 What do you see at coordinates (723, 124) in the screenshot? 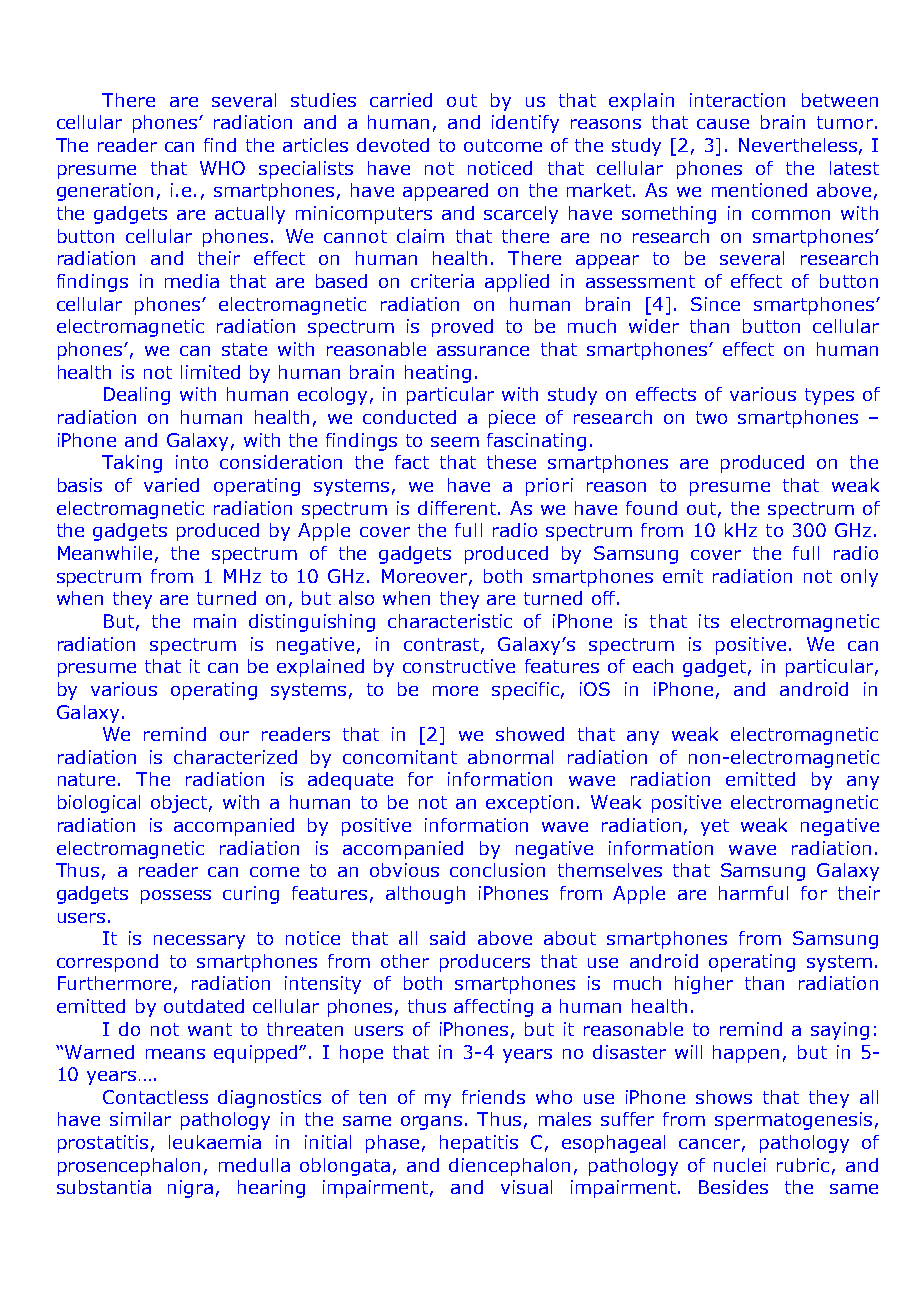
I see `cause` at bounding box center [723, 124].
